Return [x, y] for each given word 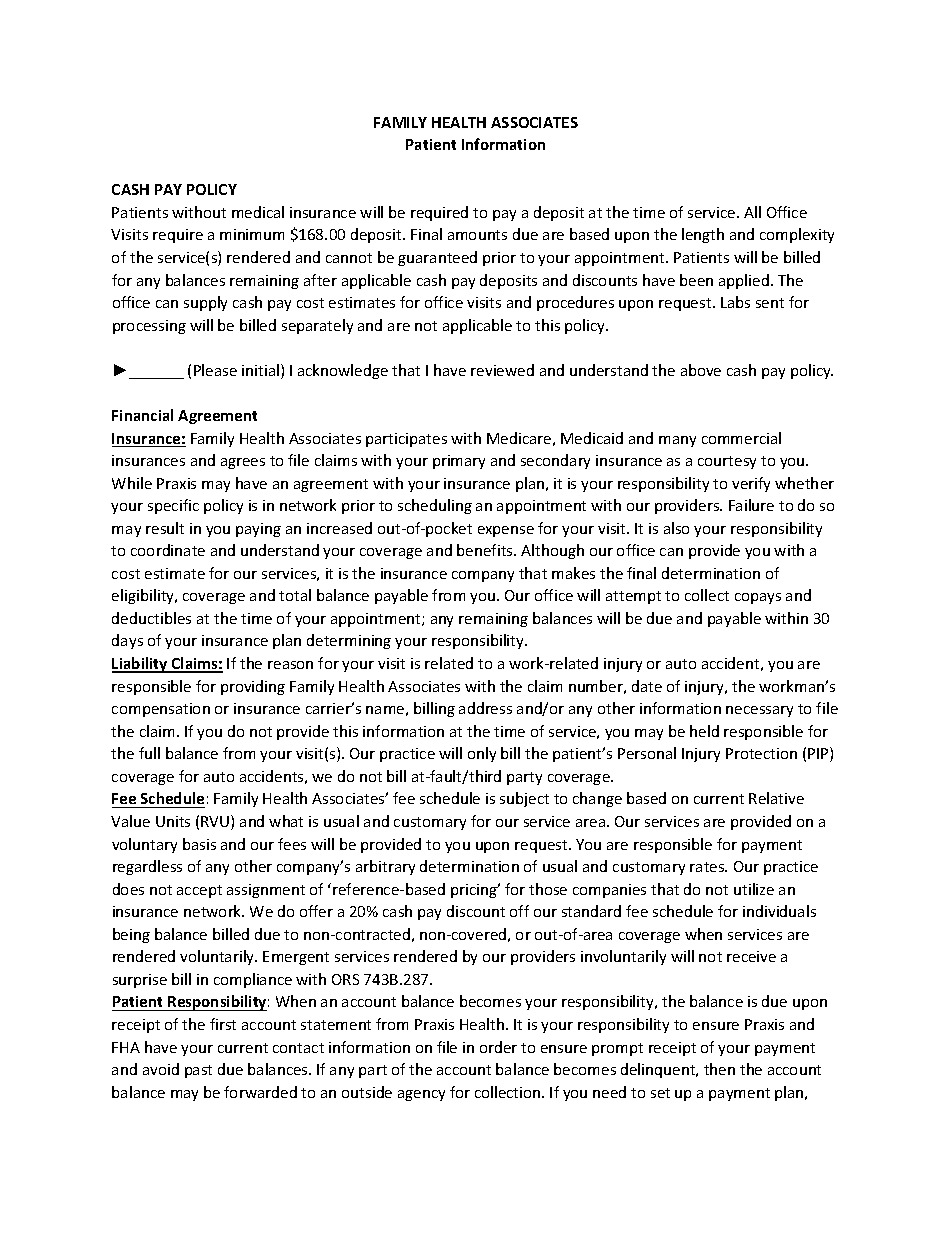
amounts [477, 235]
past [198, 1071]
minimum [252, 234]
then [719, 1069]
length [703, 235]
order [498, 1047]
